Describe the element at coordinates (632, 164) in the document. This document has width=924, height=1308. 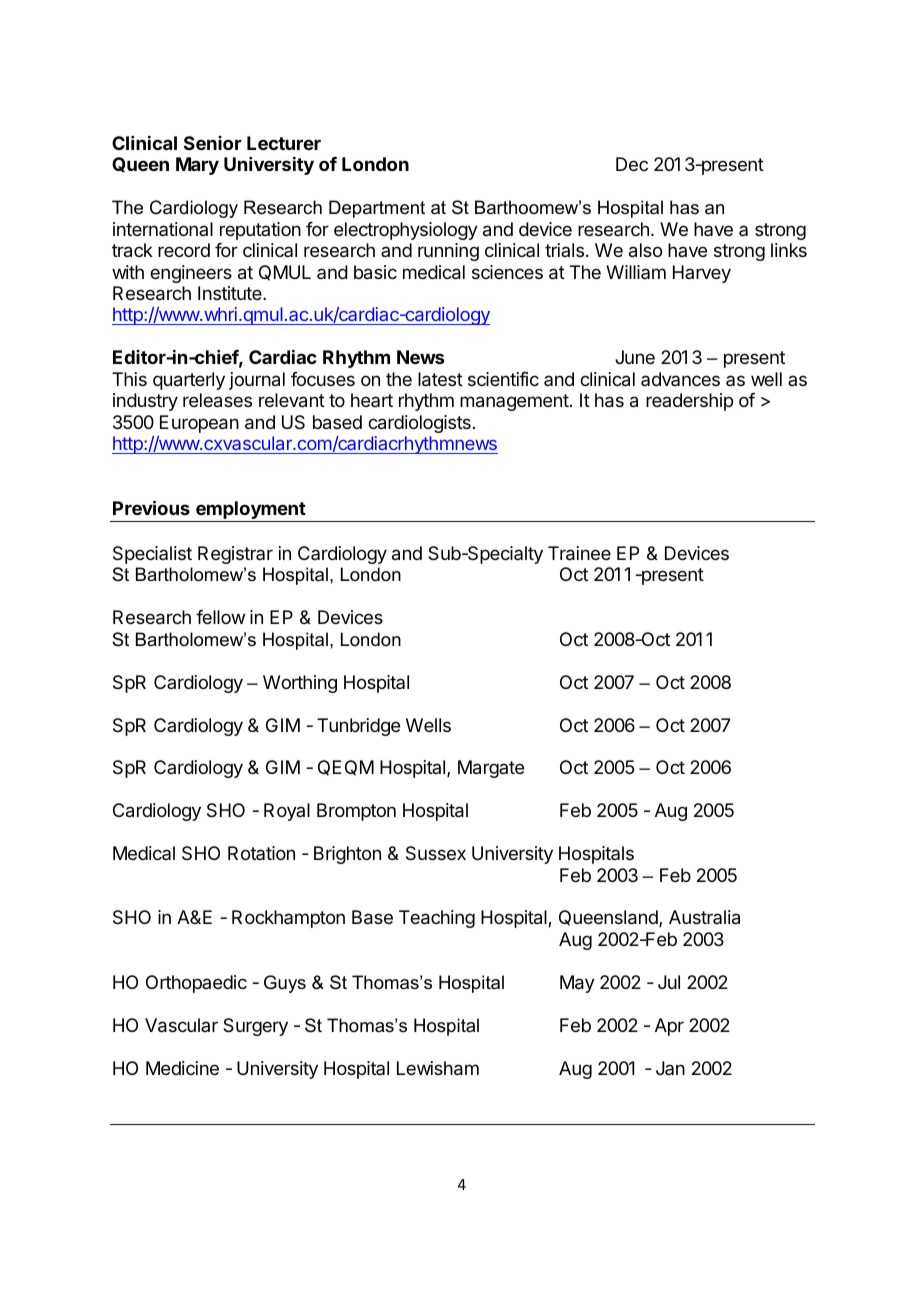
I see `Dec` at that location.
